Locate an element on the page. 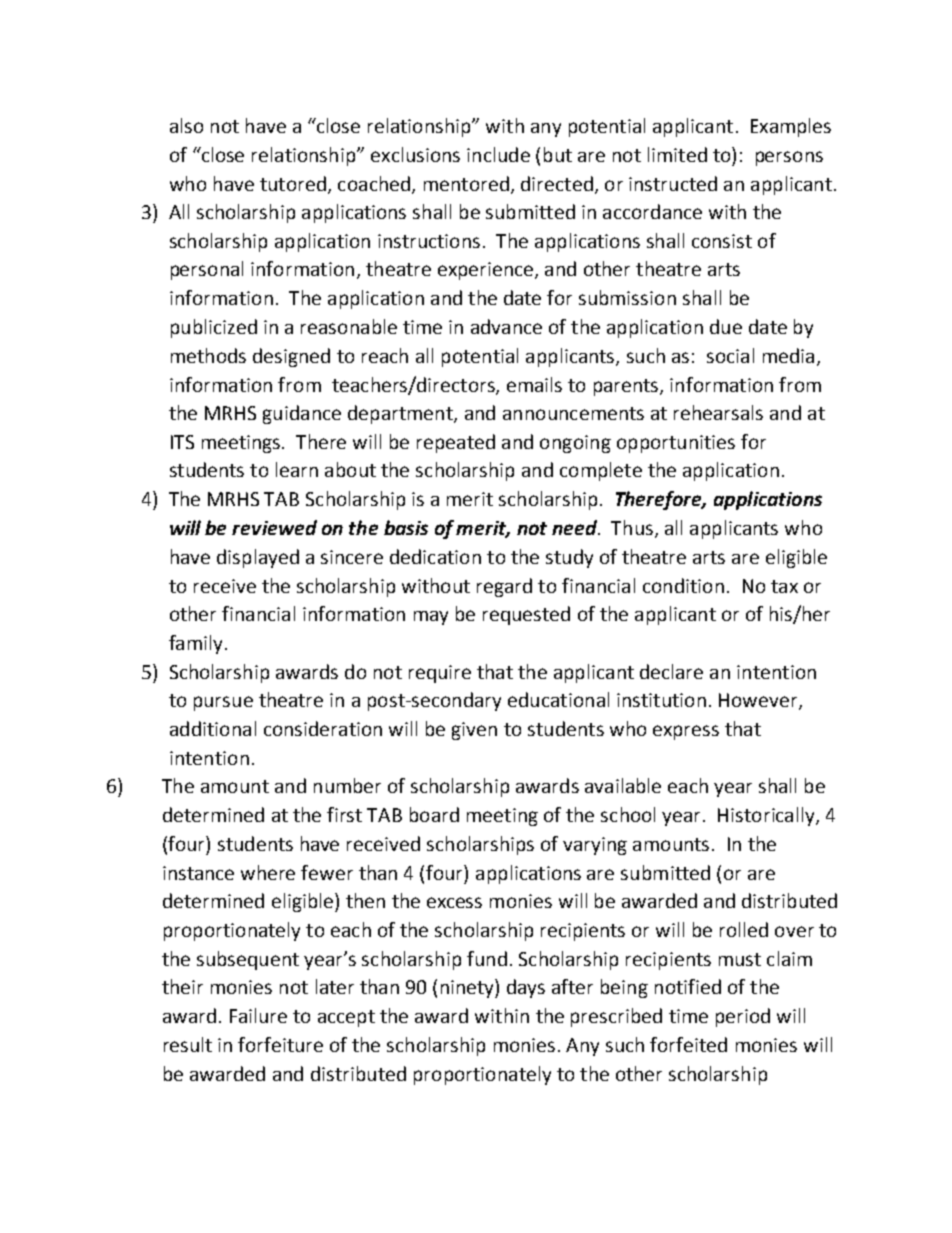  Failure is located at coordinates (258, 1015).
